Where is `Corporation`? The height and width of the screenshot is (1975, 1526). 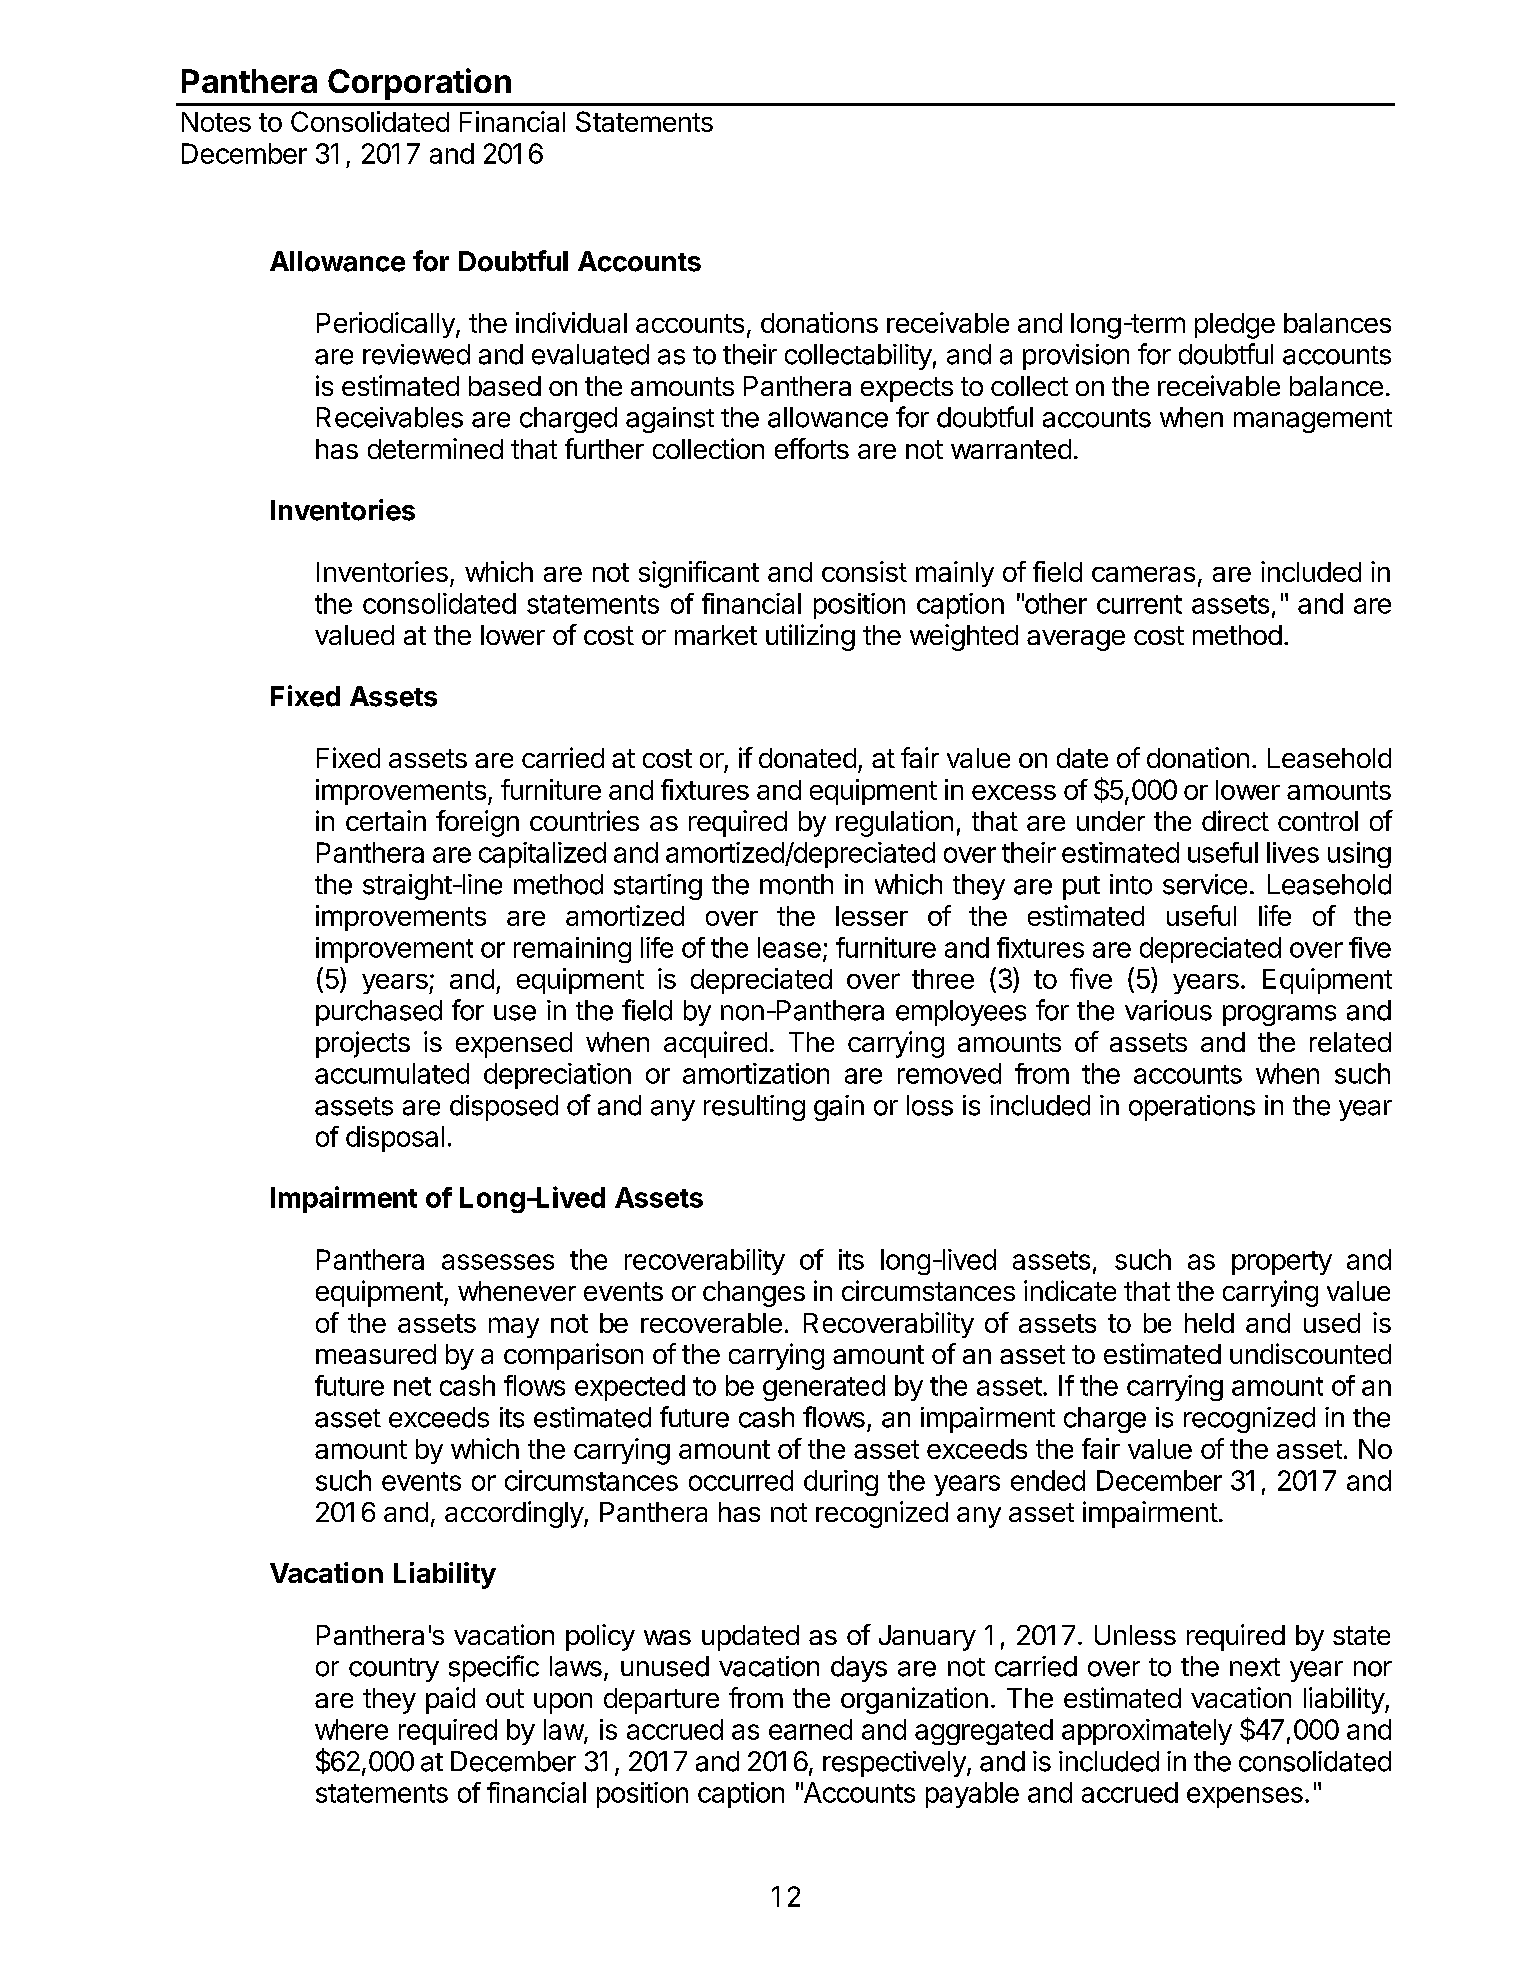 Corporation is located at coordinates (419, 84).
